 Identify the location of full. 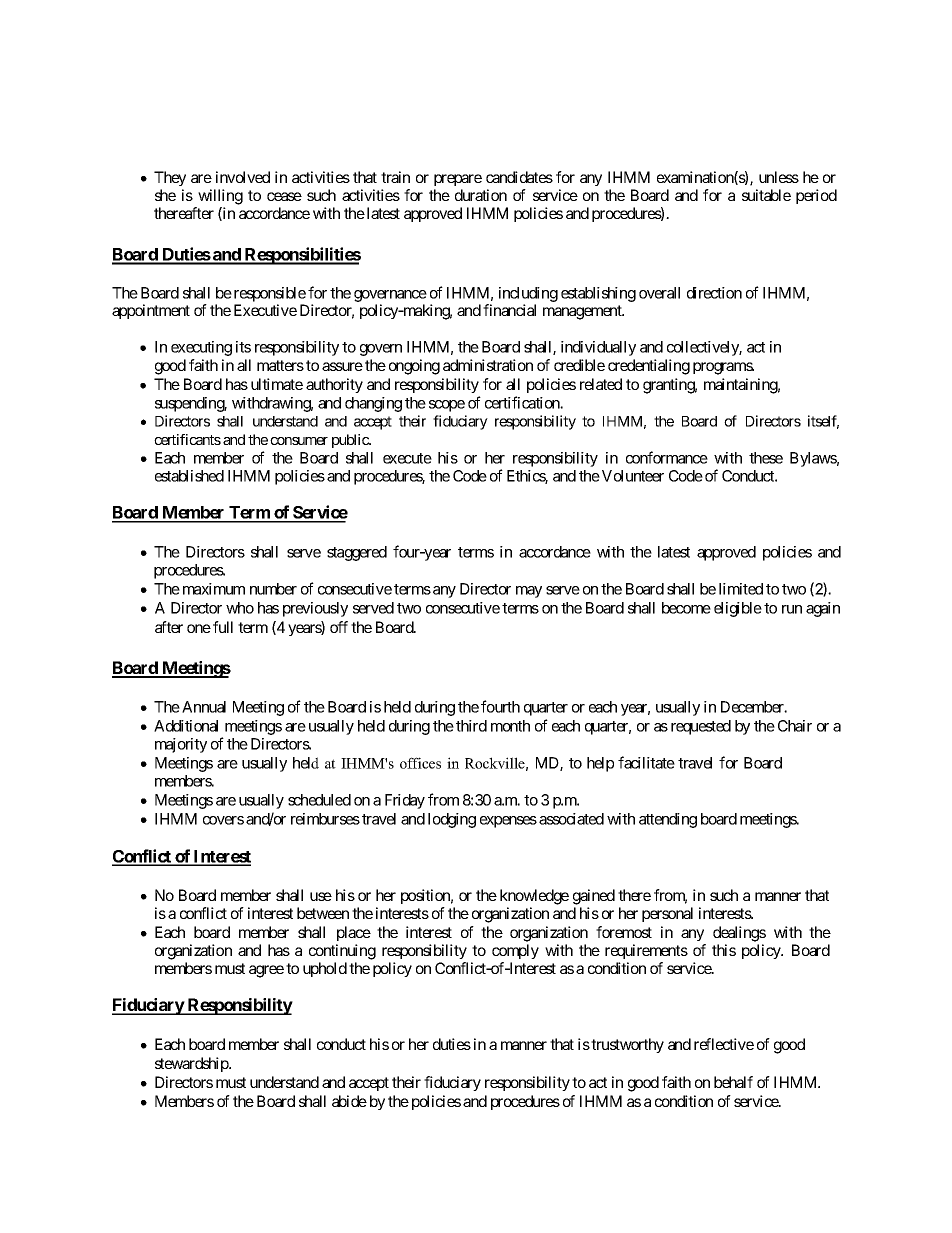
(223, 627).
